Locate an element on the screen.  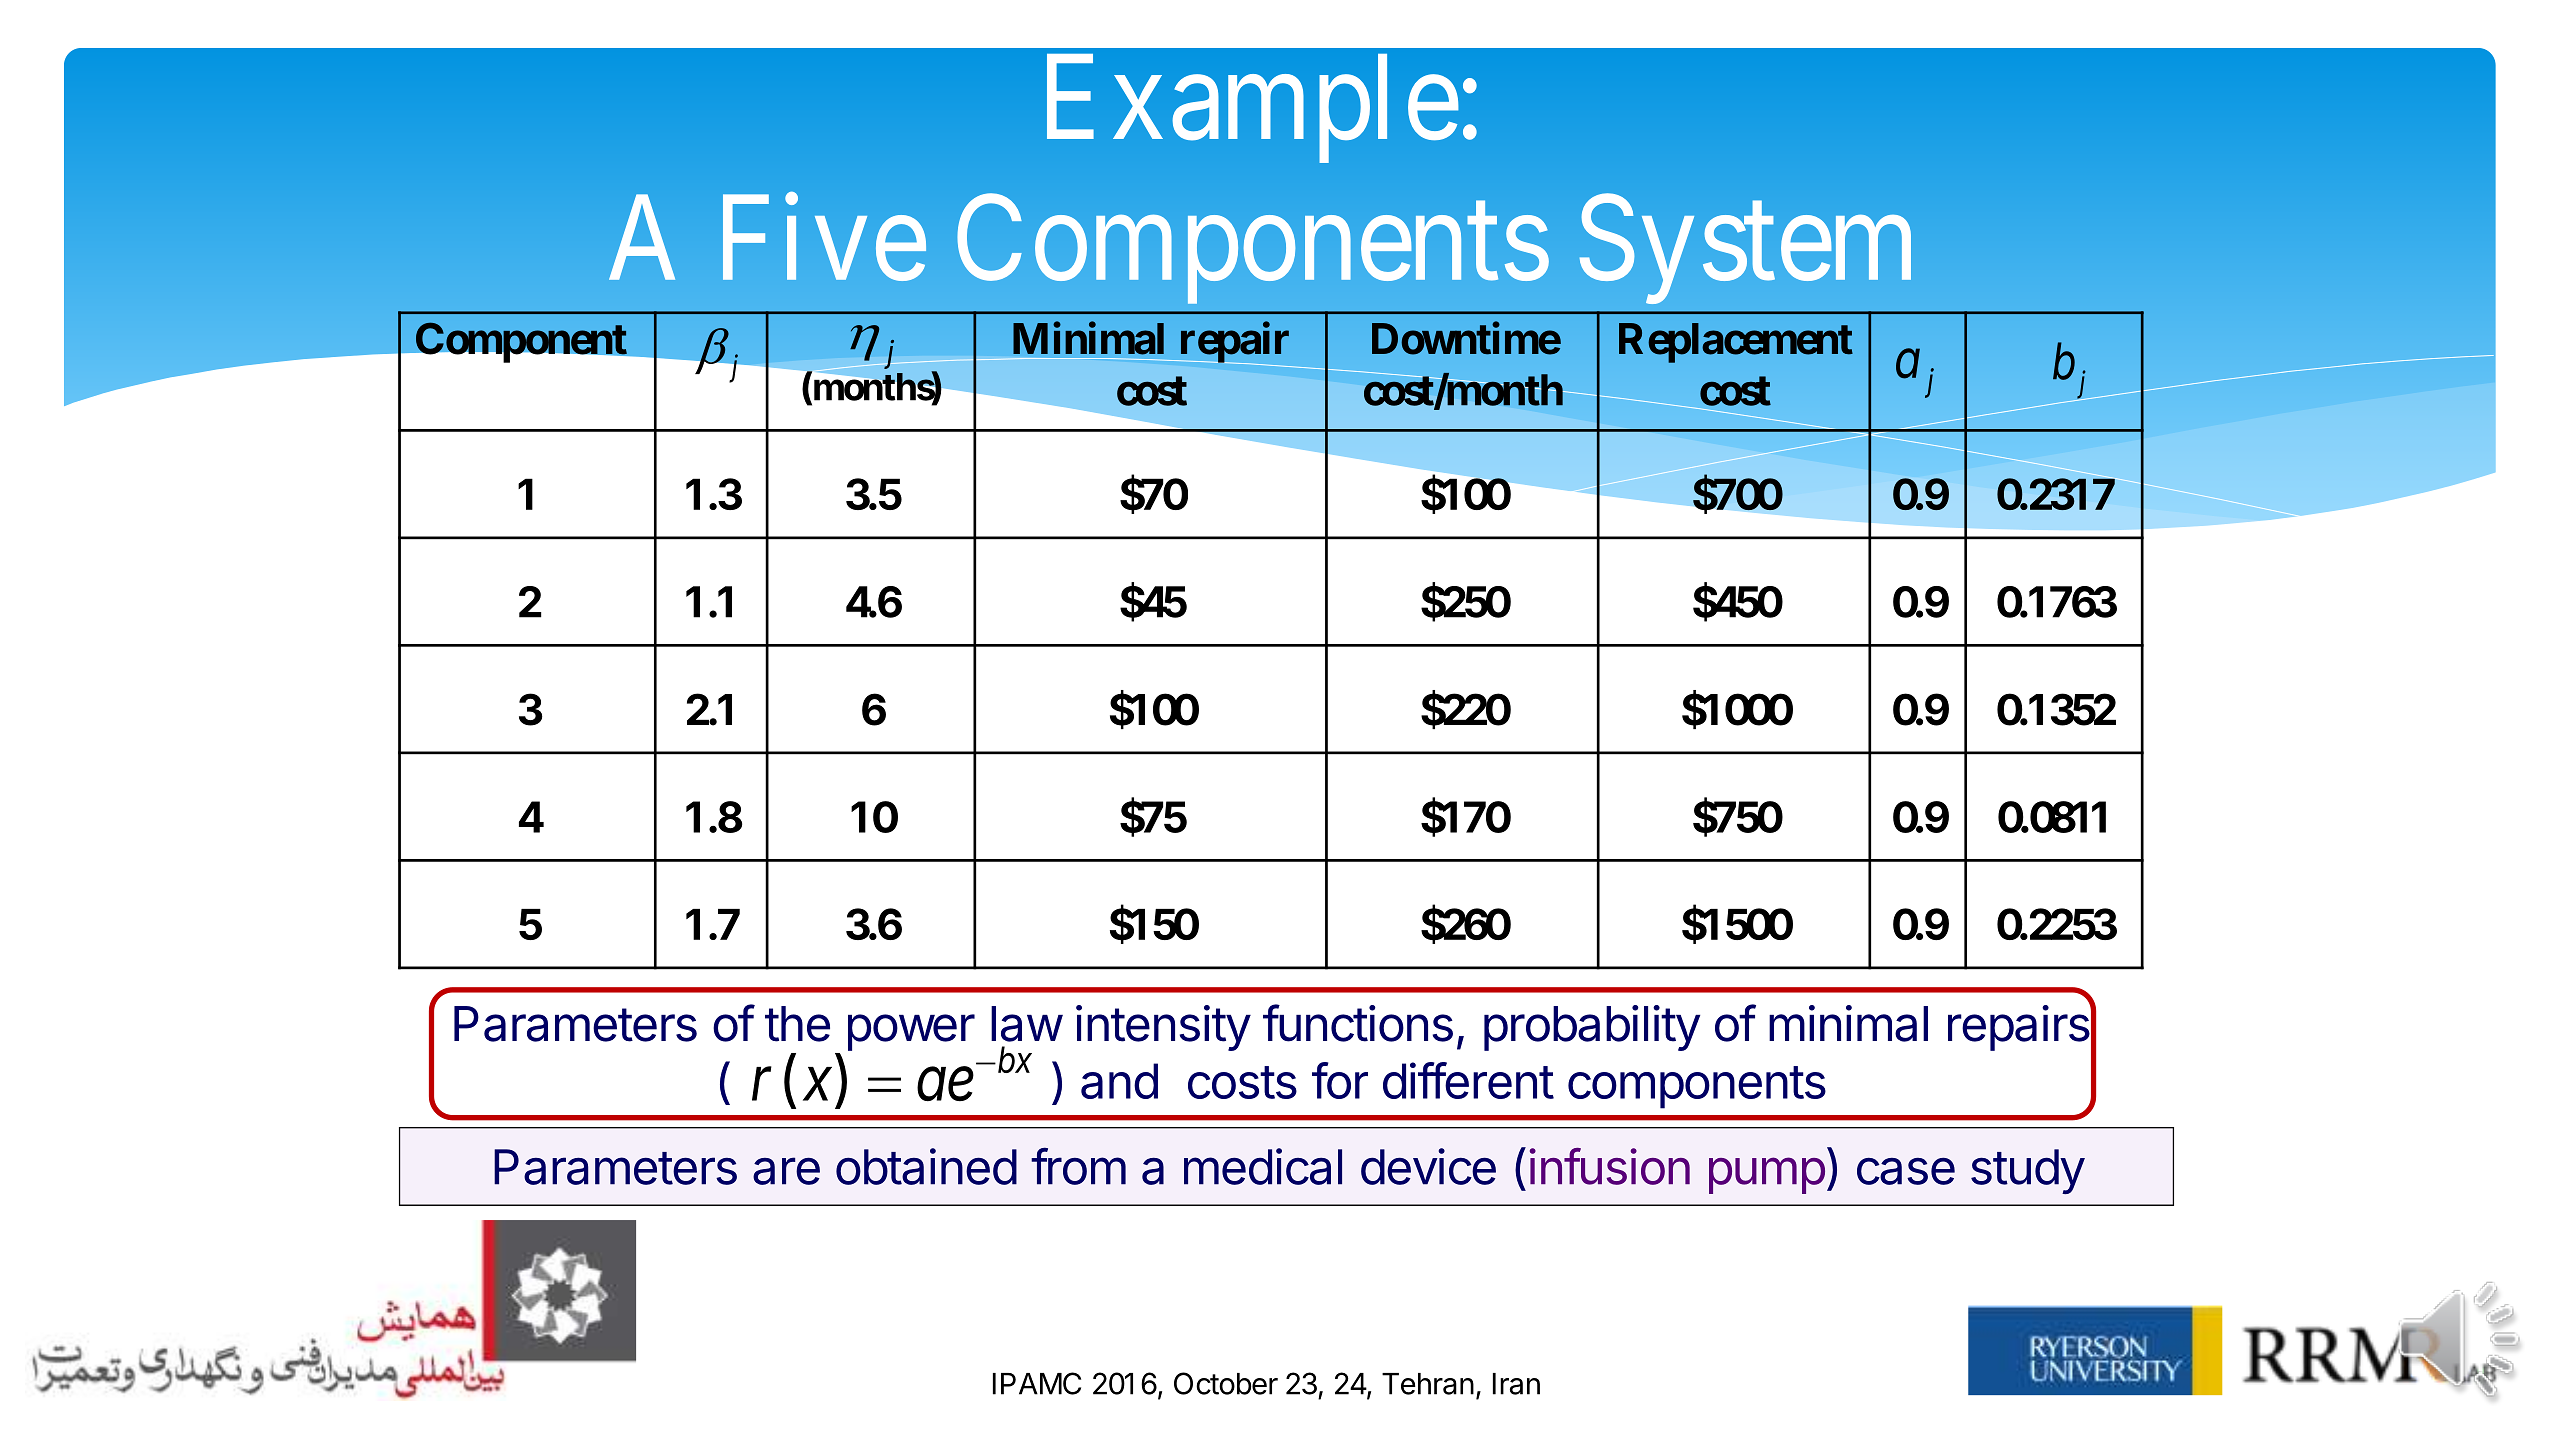
Replacement is located at coordinates (1736, 343).
